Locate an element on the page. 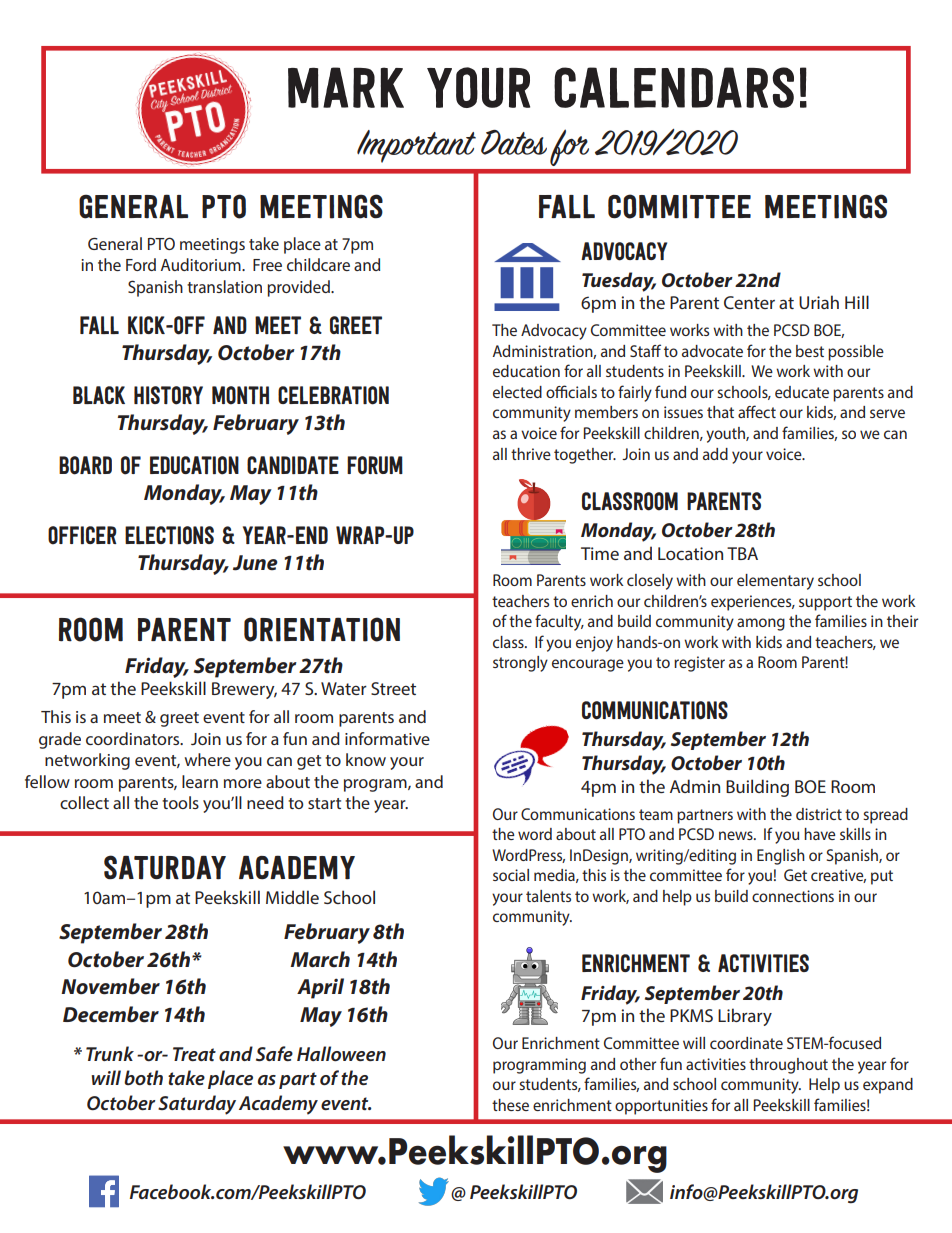 This document has height=1233, width=952. affect is located at coordinates (757, 411).
